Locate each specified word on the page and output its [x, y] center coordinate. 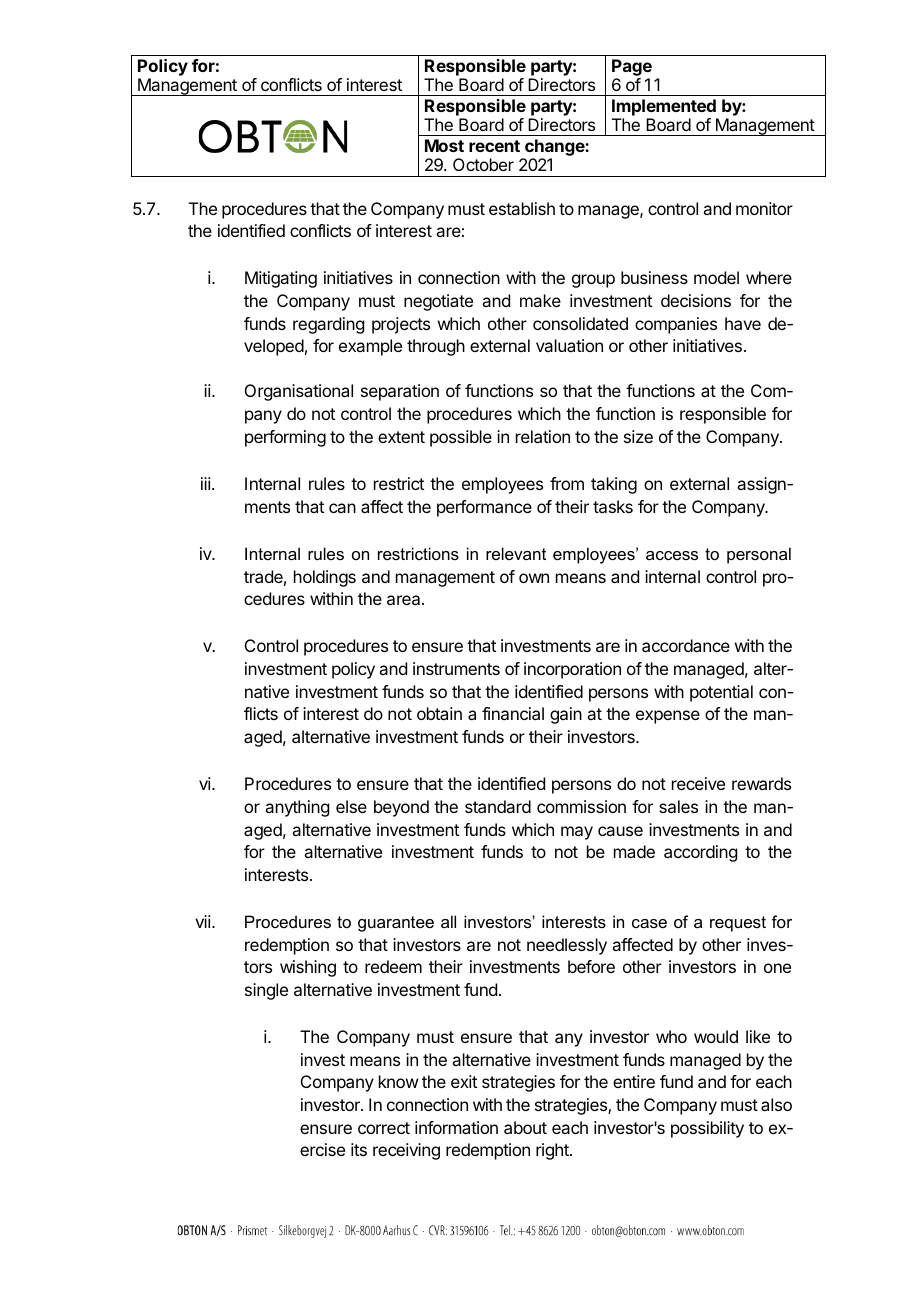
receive [698, 783]
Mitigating [281, 279]
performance [484, 508]
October [483, 164]
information [456, 1127]
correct [384, 1128]
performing [285, 438]
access [672, 555]
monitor [764, 208]
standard [498, 806]
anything [297, 808]
